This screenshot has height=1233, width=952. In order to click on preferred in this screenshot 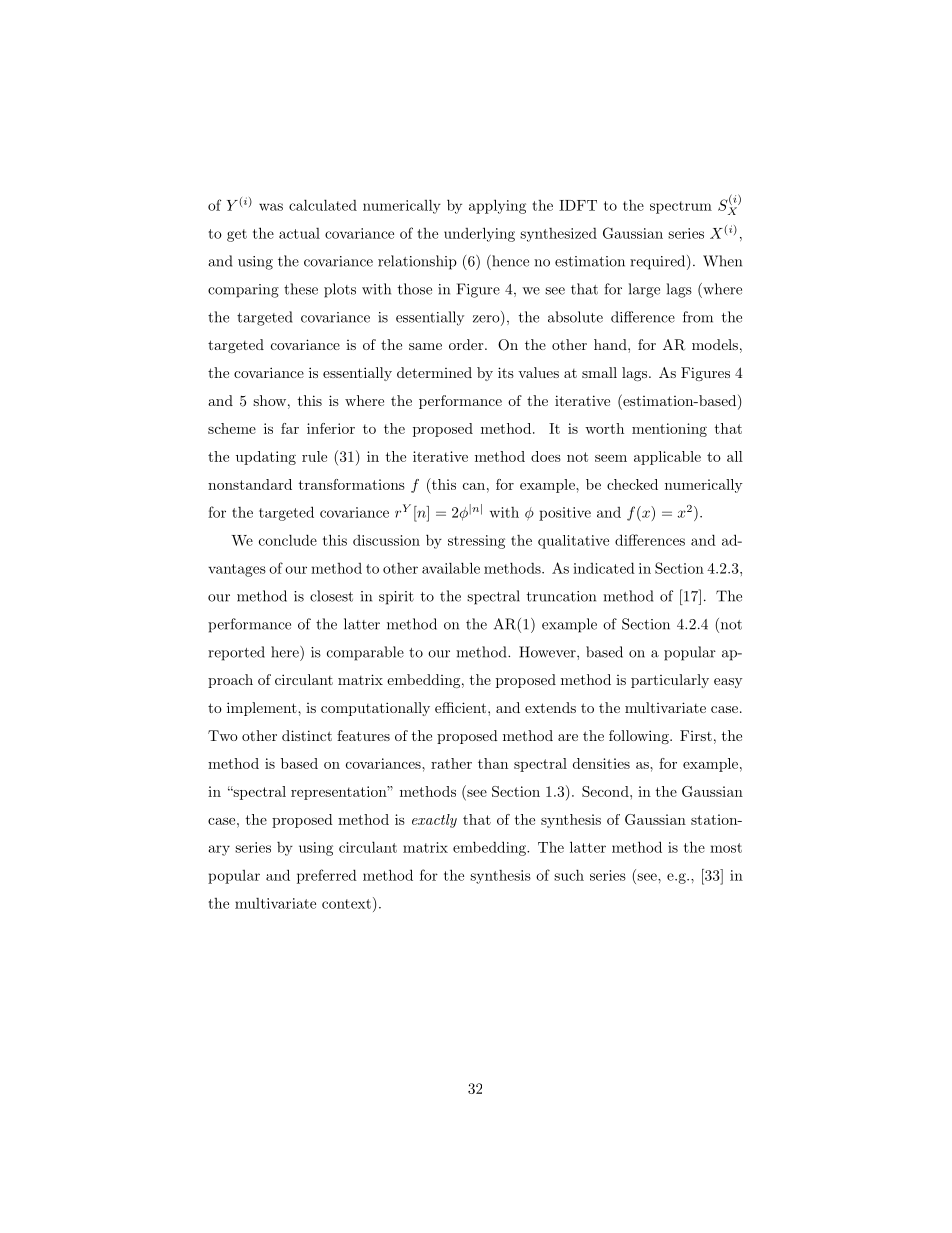, I will do `click(327, 876)`.
